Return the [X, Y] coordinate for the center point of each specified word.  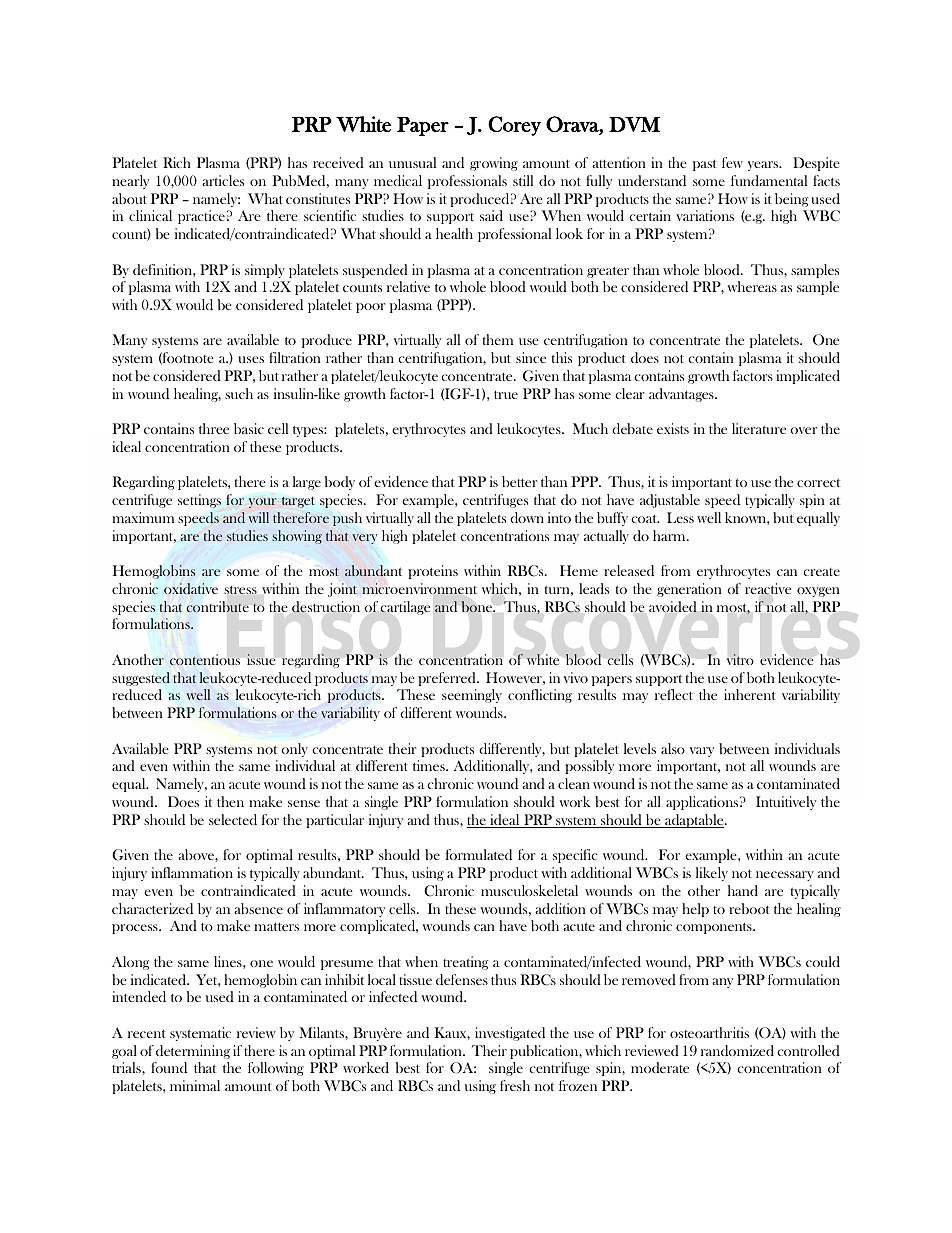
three [214, 428]
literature [759, 428]
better [519, 481]
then [230, 801]
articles [223, 180]
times [430, 765]
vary [702, 752]
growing [494, 164]
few [732, 162]
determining [193, 1052]
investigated [510, 1034]
